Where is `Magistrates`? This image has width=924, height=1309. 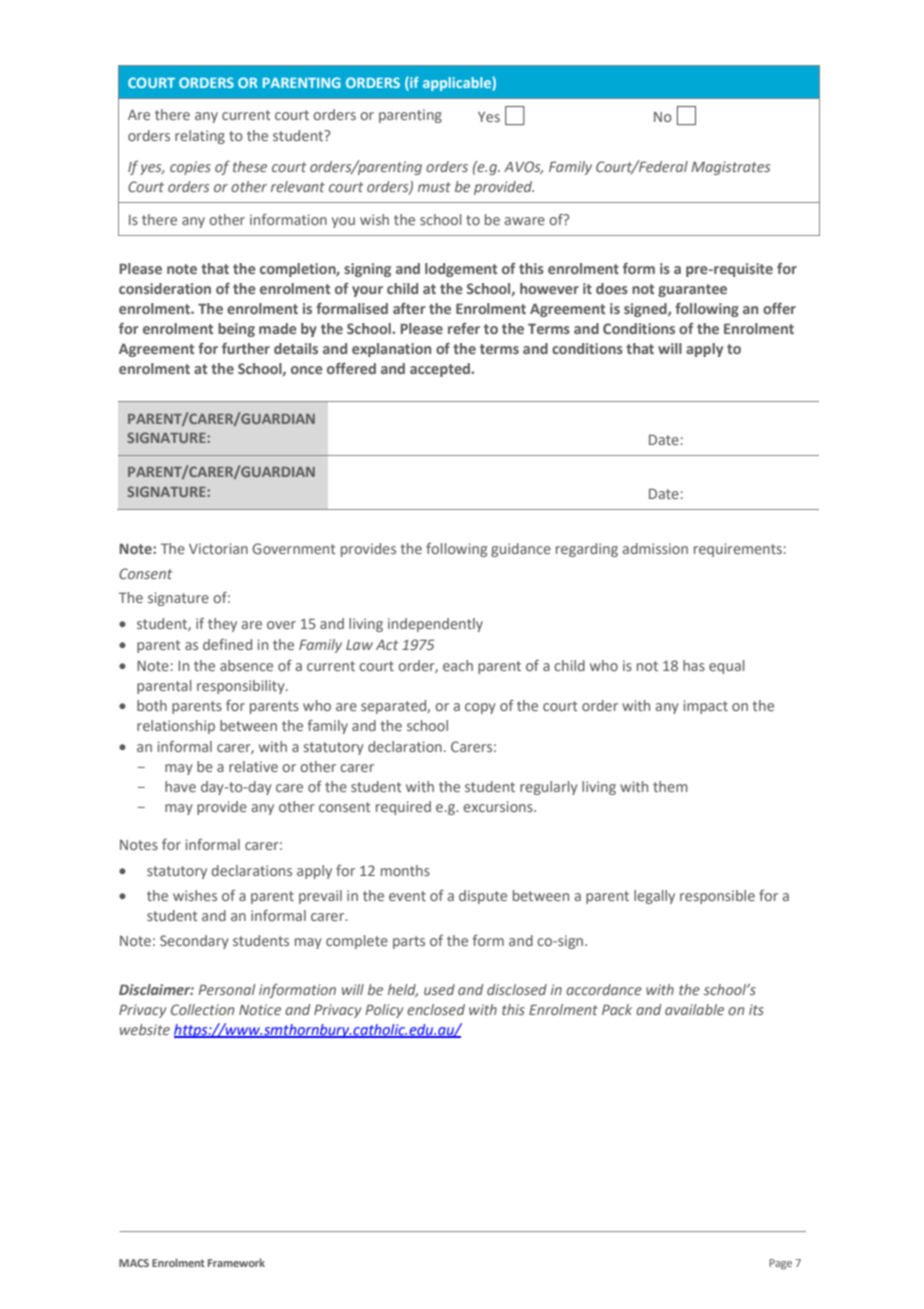
Magistrates is located at coordinates (730, 168).
